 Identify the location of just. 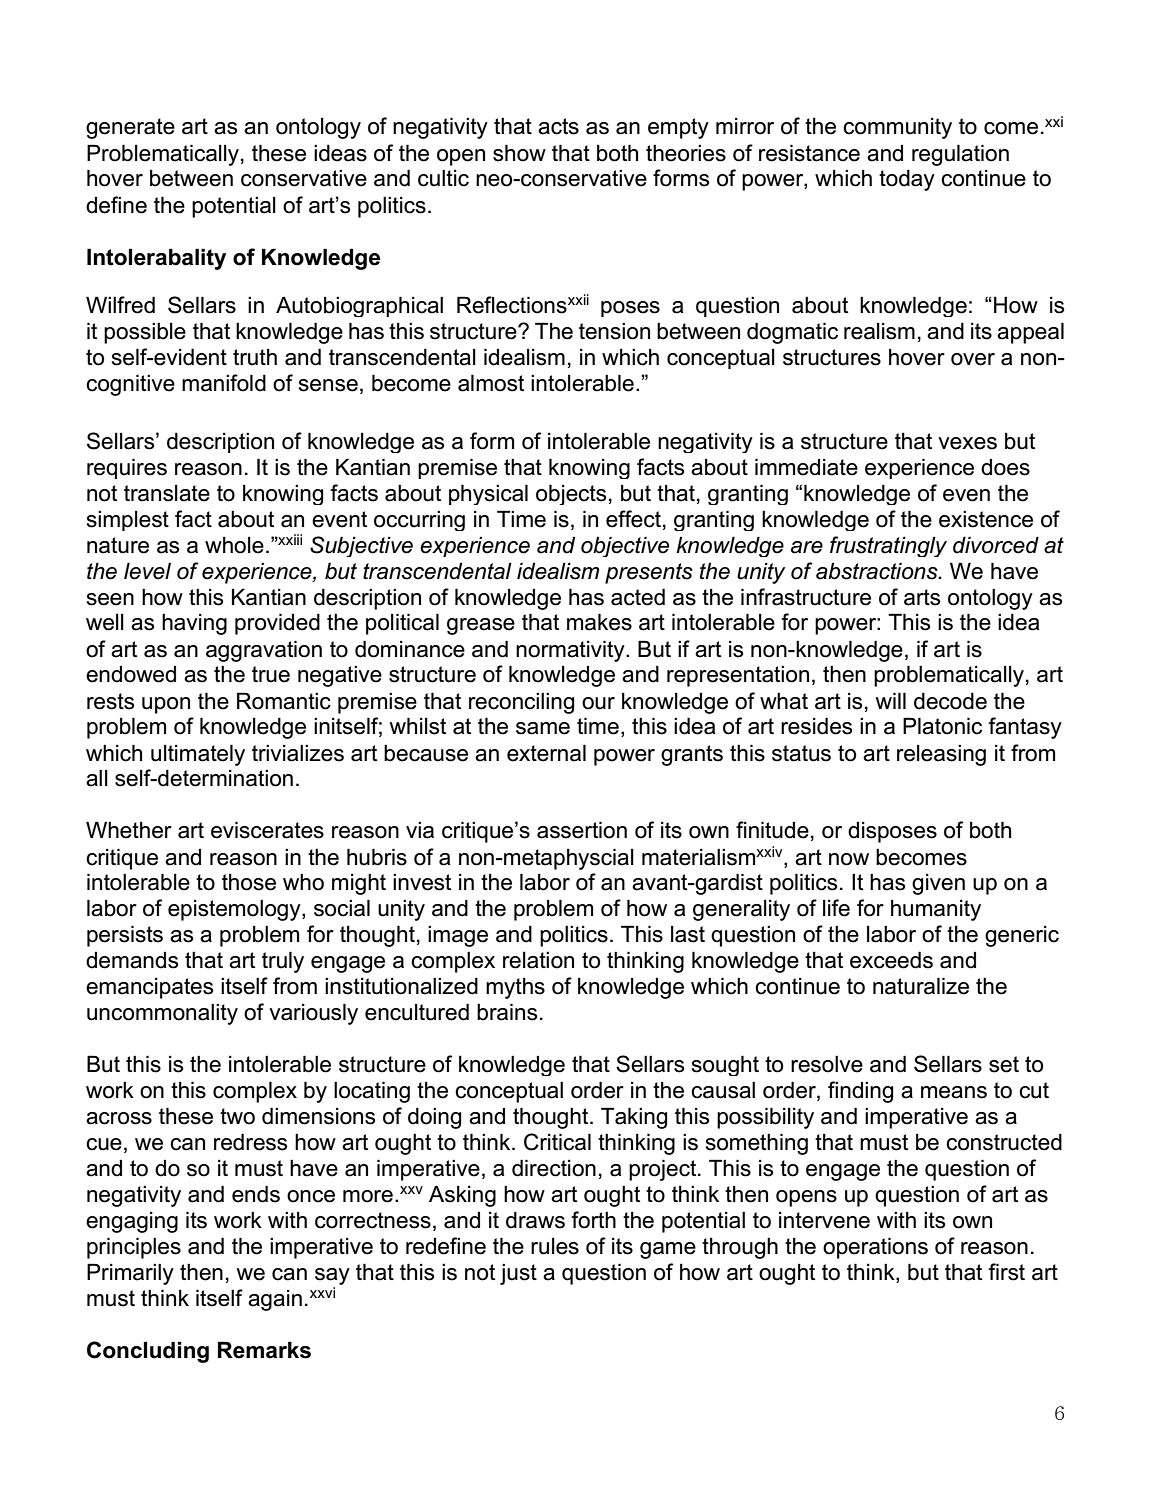
(518, 1274).
